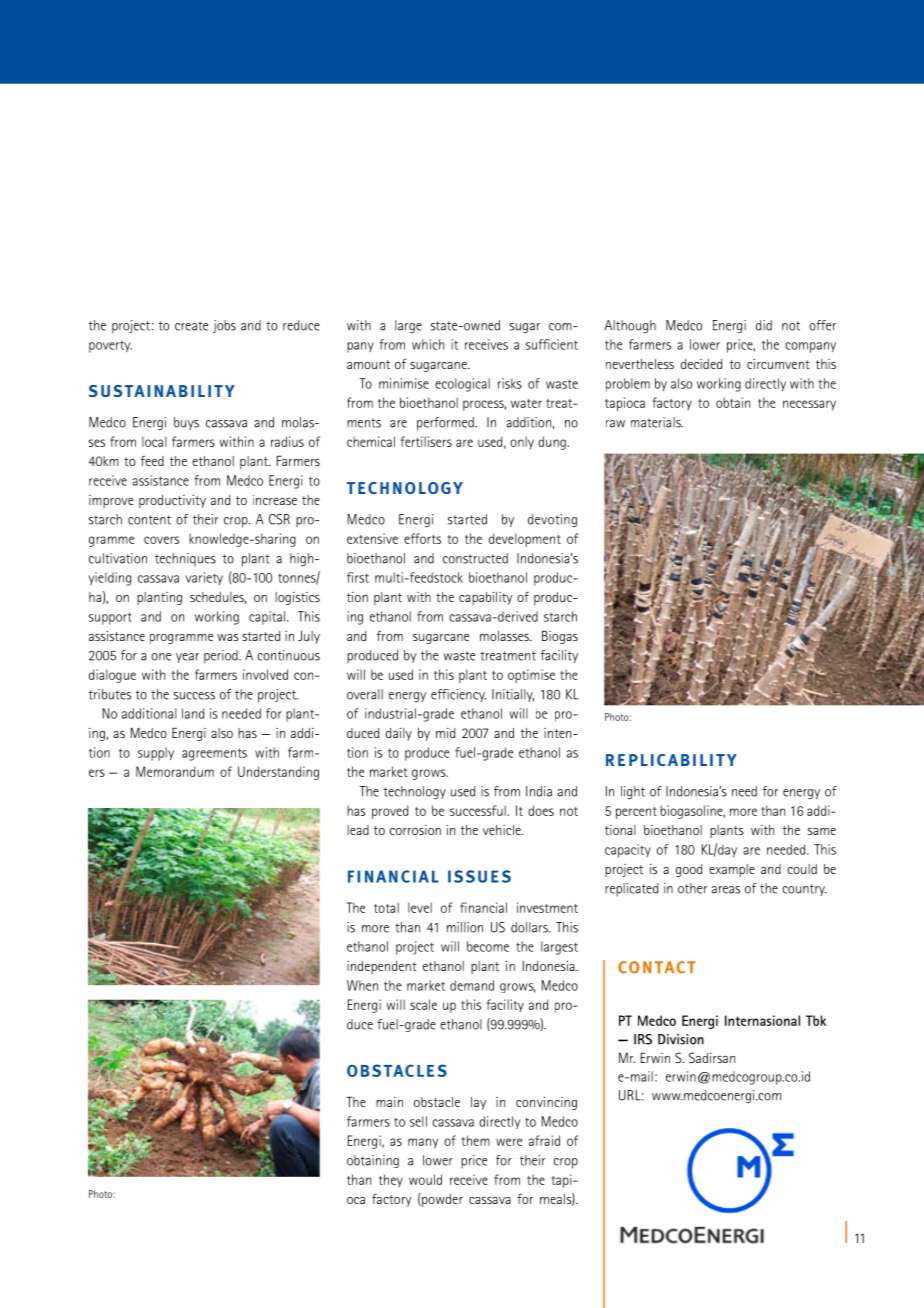  Describe the element at coordinates (633, 792) in the screenshot. I see `light` at that location.
